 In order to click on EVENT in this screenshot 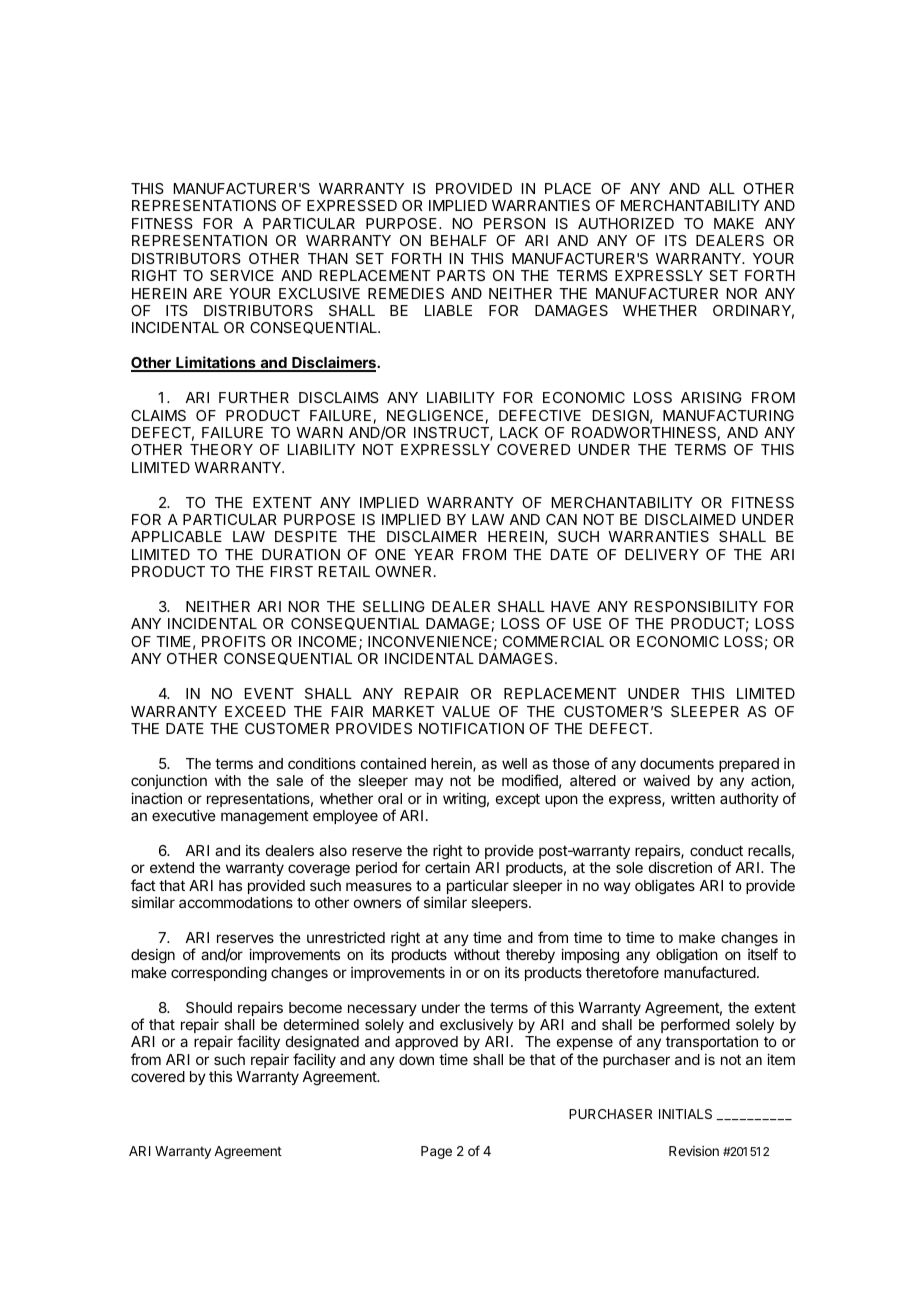, I will do `click(269, 693)`.
